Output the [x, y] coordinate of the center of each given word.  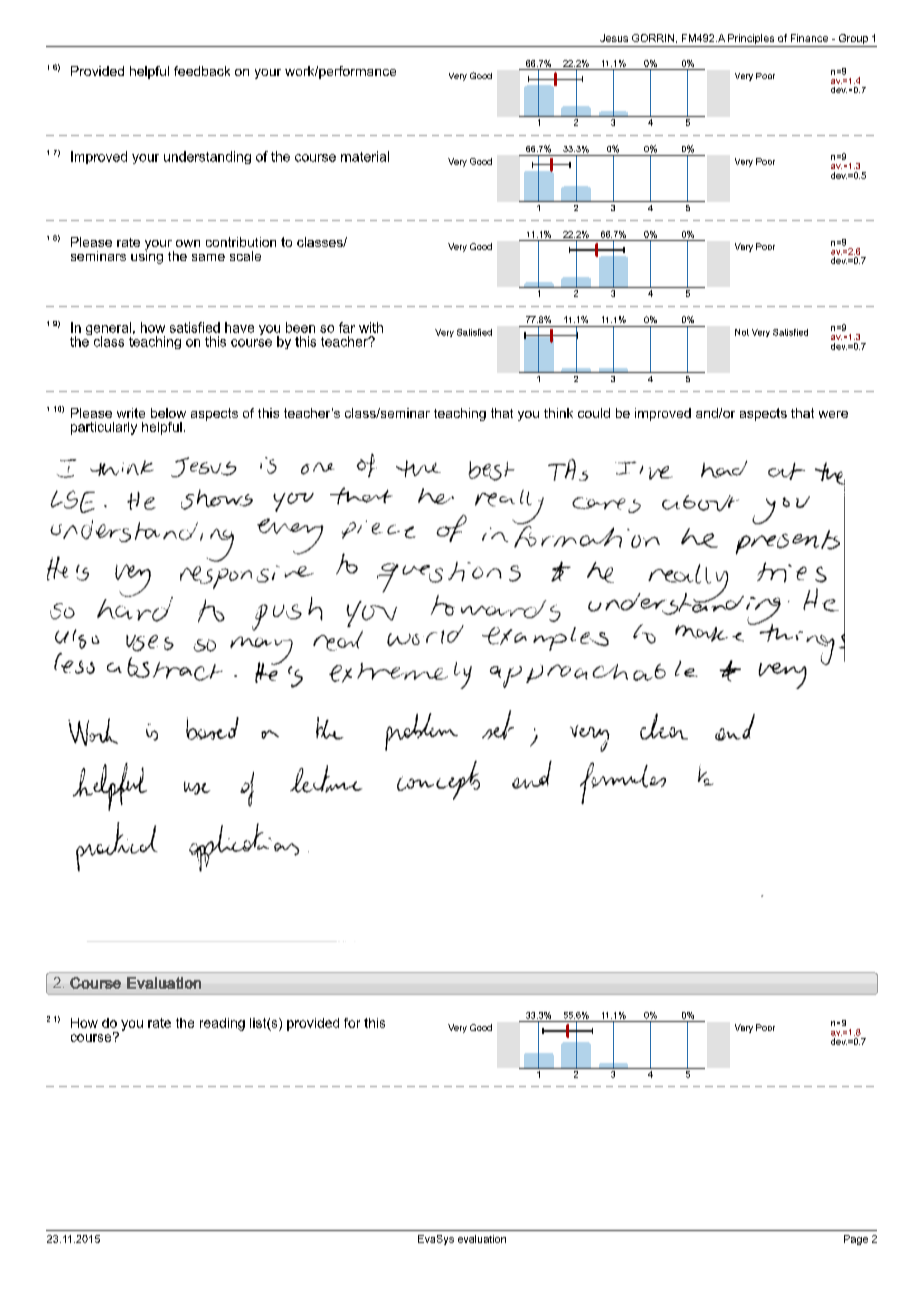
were [833, 414]
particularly [104, 428]
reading [222, 1024]
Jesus [614, 38]
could [594, 413]
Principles [751, 40]
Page [856, 1240]
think [558, 413]
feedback [202, 71]
